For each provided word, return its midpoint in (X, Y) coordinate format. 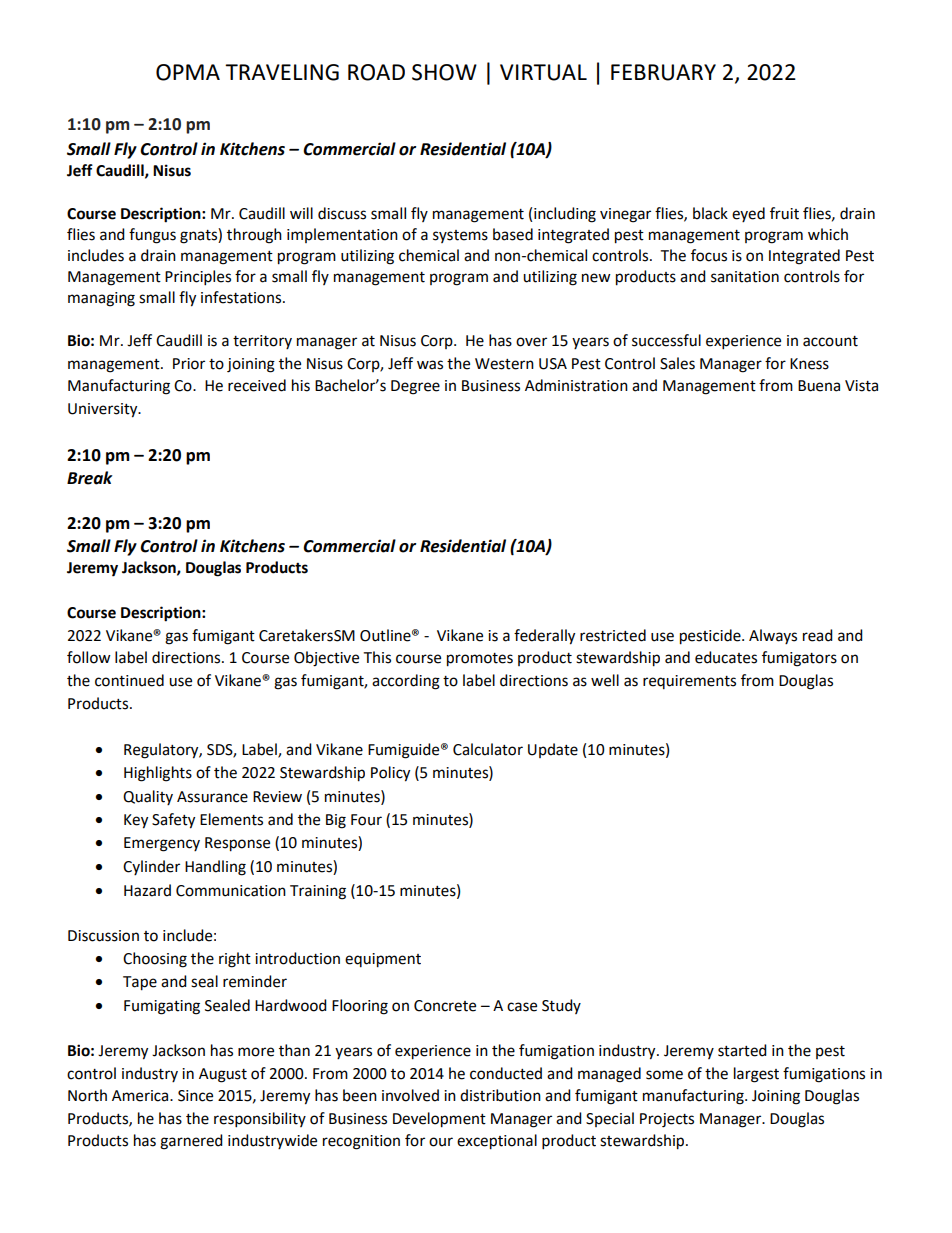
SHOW (444, 72)
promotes (480, 660)
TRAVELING (282, 72)
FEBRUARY (663, 72)
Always (773, 636)
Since (195, 1096)
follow (89, 657)
